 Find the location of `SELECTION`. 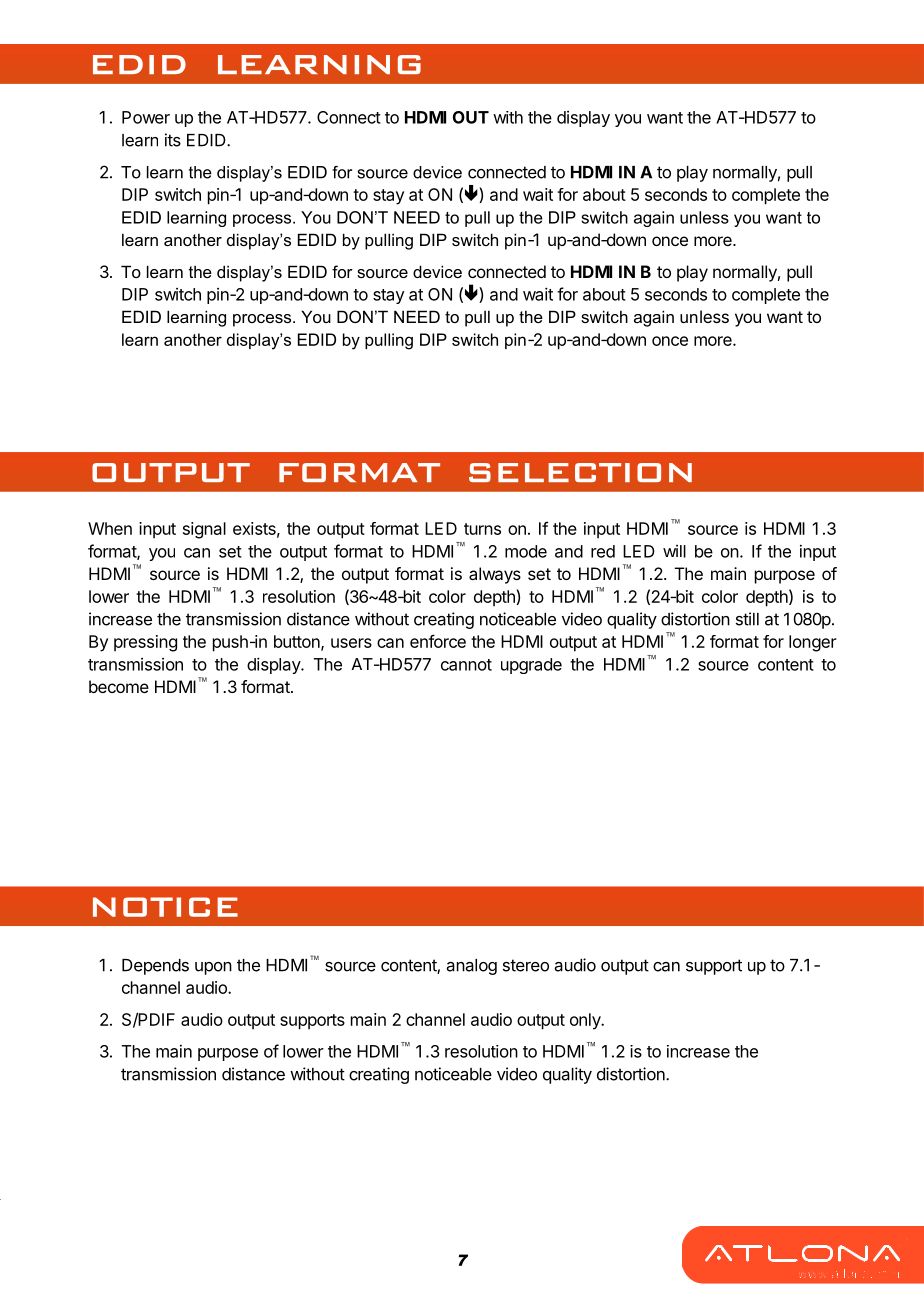

SELECTION is located at coordinates (580, 472).
